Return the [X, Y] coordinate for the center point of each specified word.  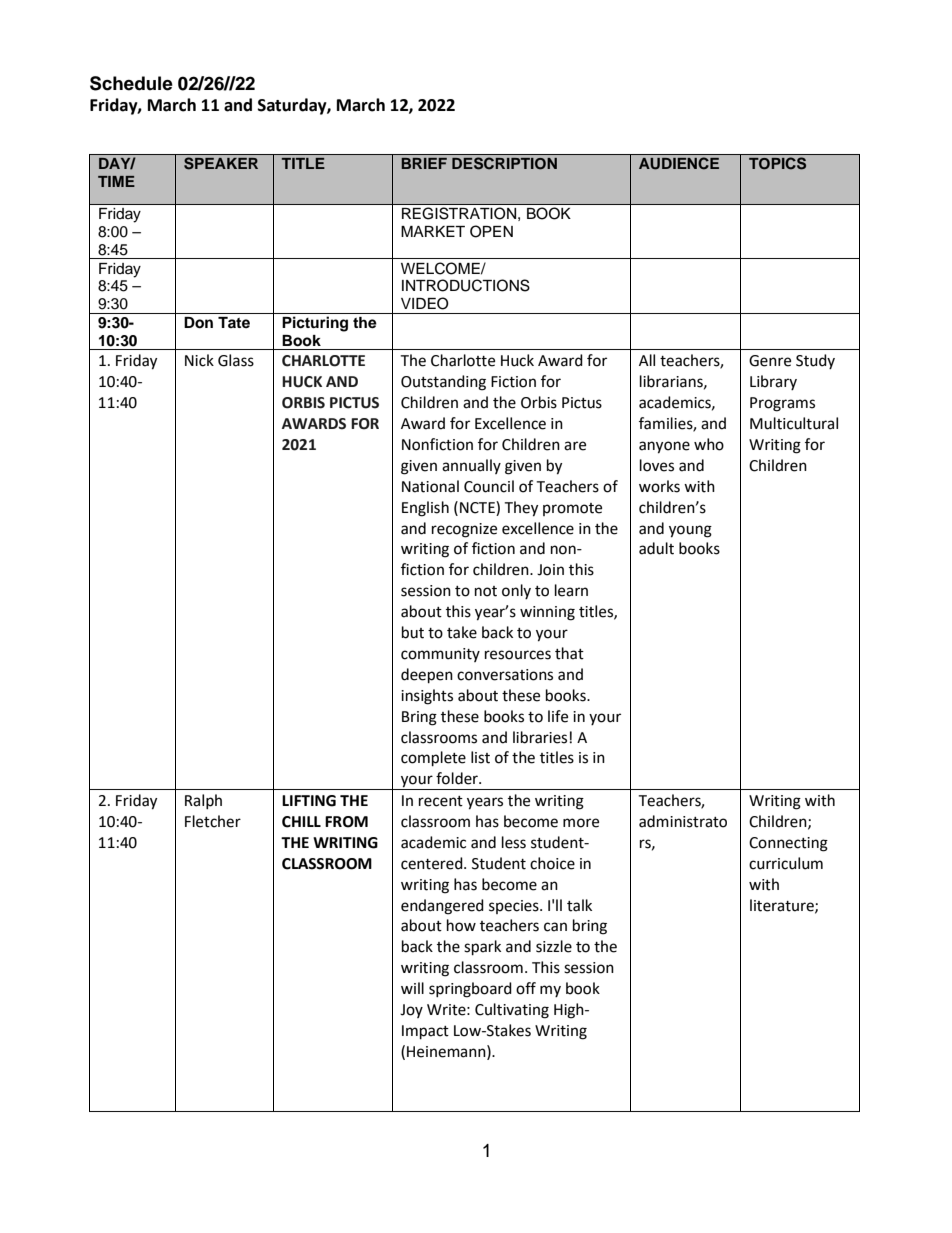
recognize [464, 530]
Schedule [131, 83]
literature [783, 906]
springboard [470, 990]
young [690, 531]
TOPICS [777, 163]
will [412, 988]
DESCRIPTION [504, 163]
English [425, 509]
